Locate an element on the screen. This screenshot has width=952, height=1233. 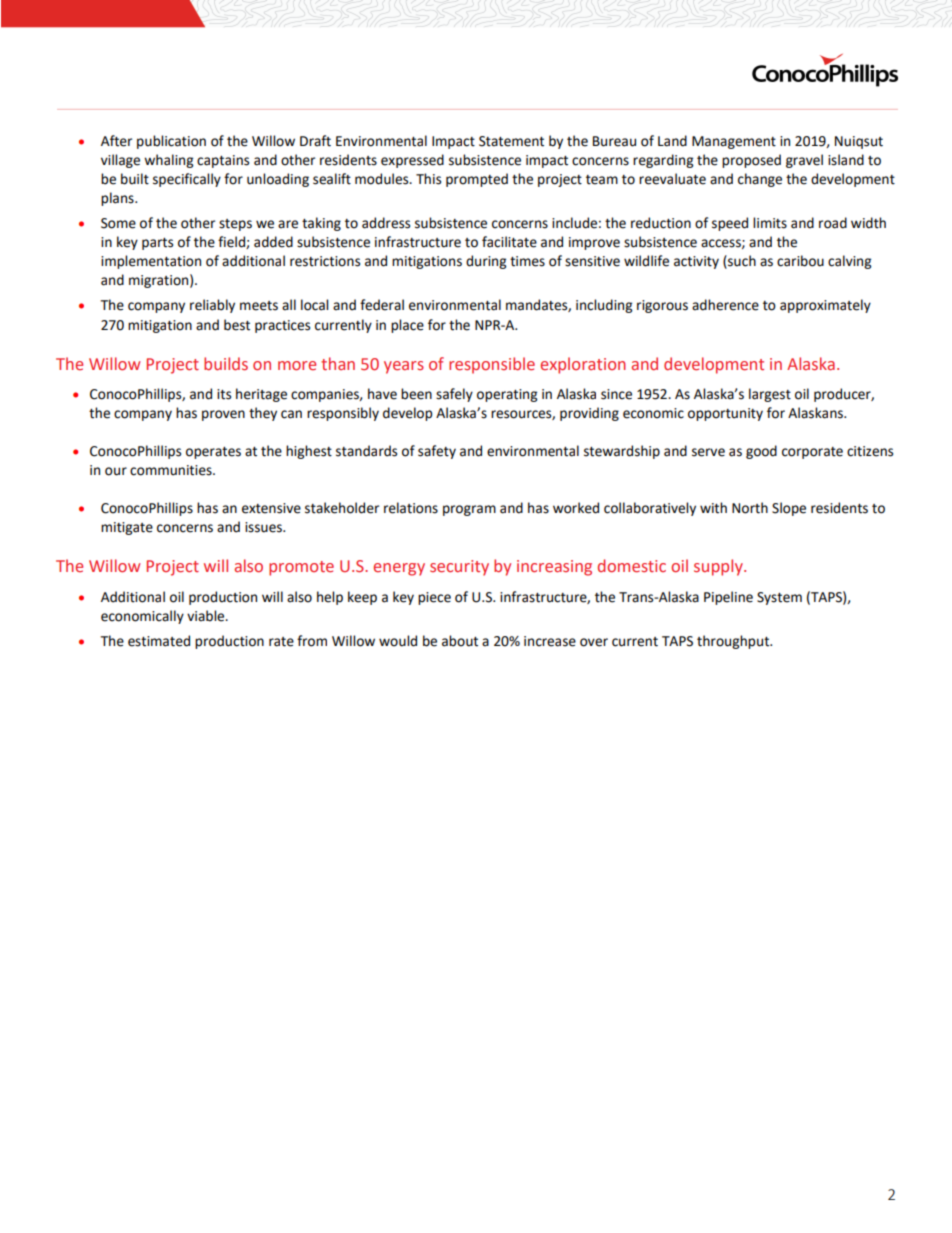
whaling is located at coordinates (168, 161).
